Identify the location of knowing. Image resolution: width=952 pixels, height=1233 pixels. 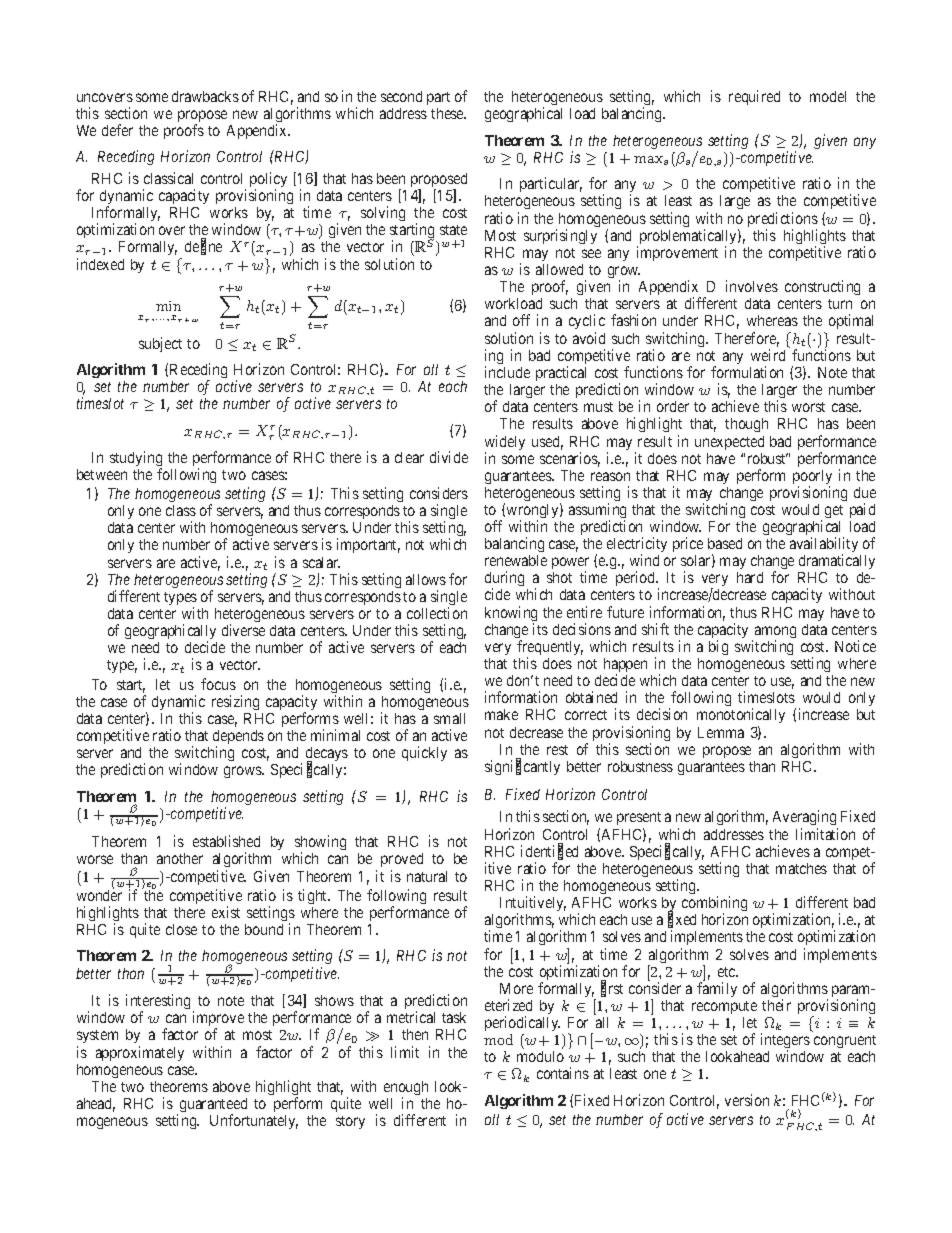
(511, 615).
